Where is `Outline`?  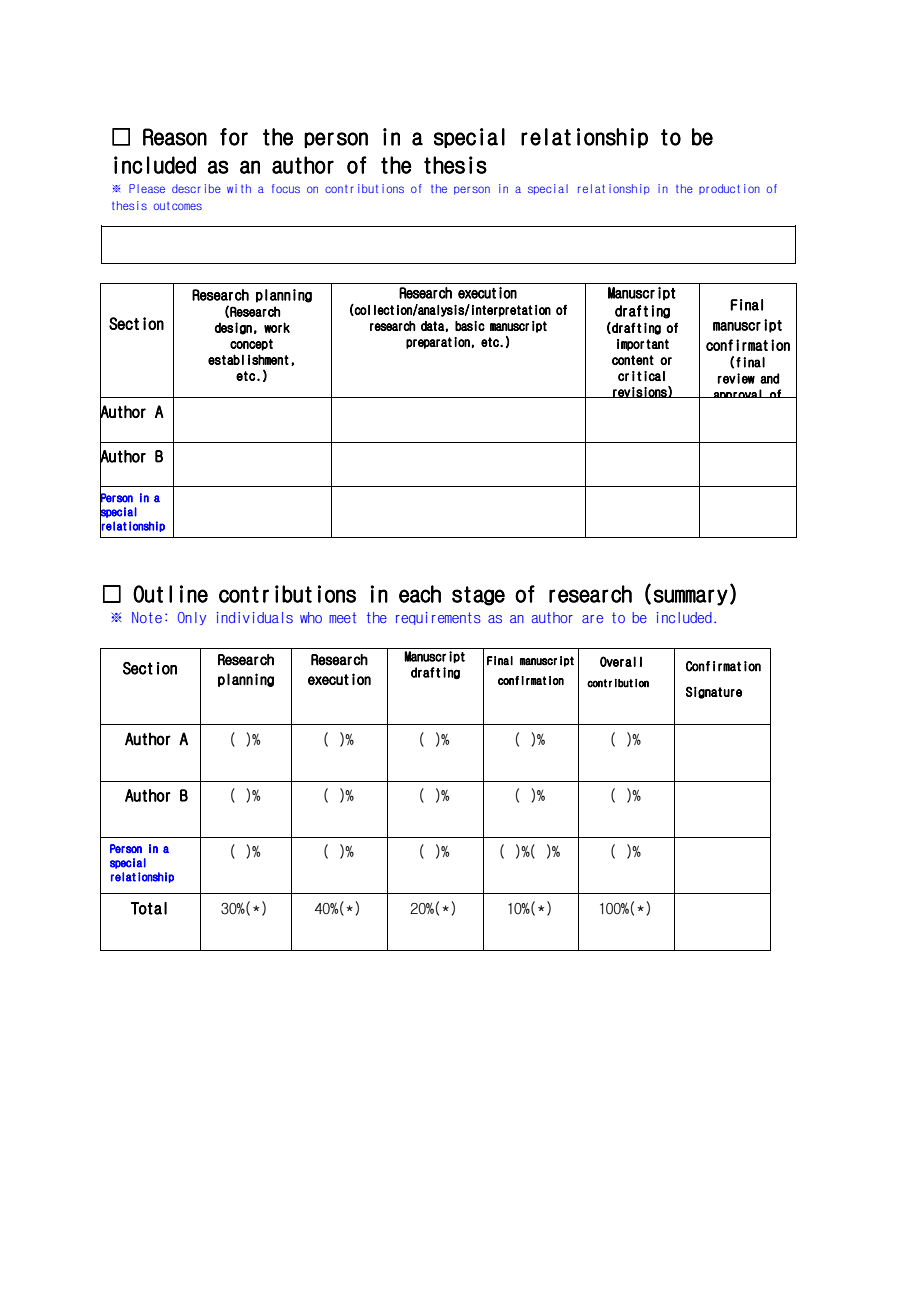
Outline is located at coordinates (170, 594).
